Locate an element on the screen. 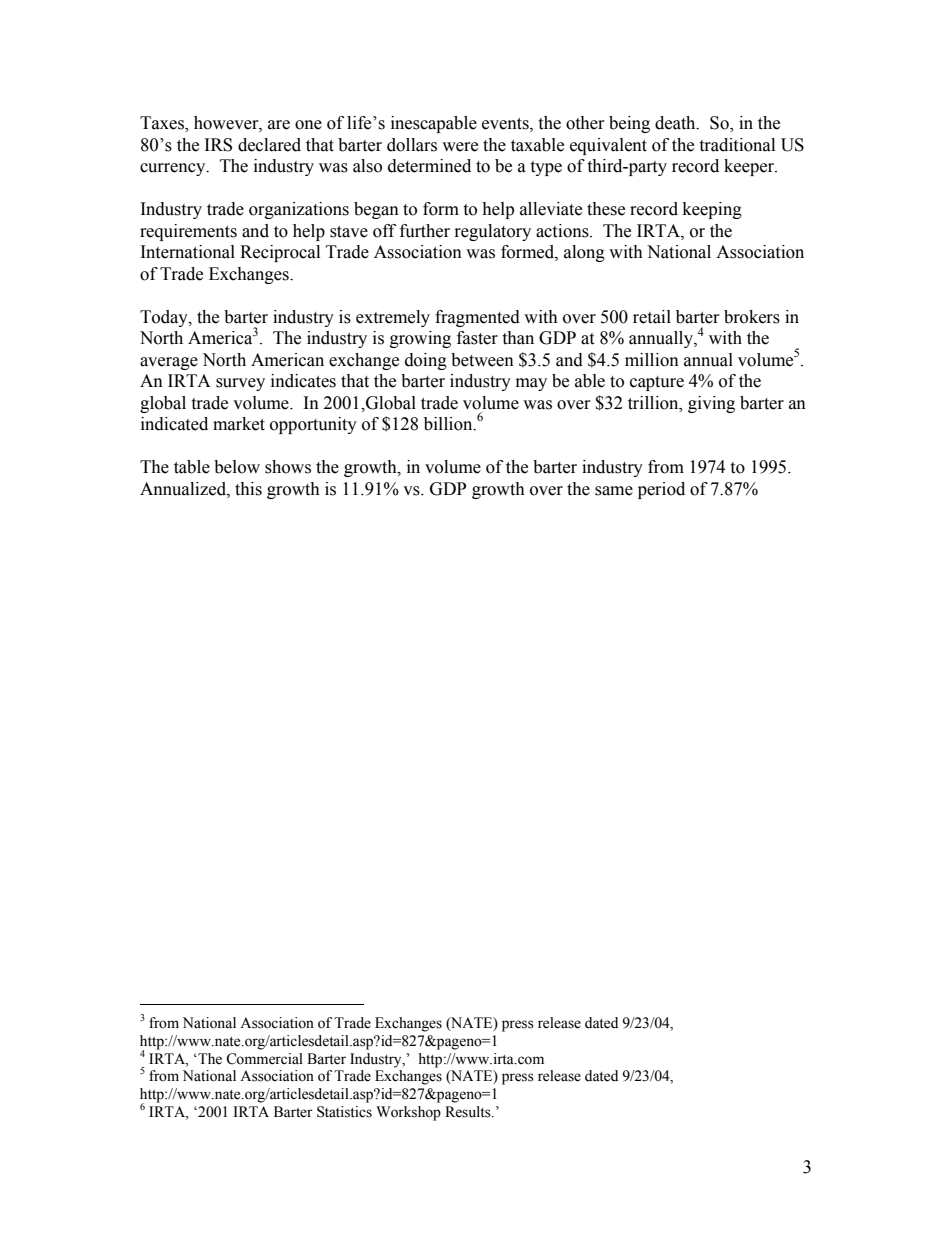 The width and height of the screenshot is (952, 1233). giving is located at coordinates (711, 404).
